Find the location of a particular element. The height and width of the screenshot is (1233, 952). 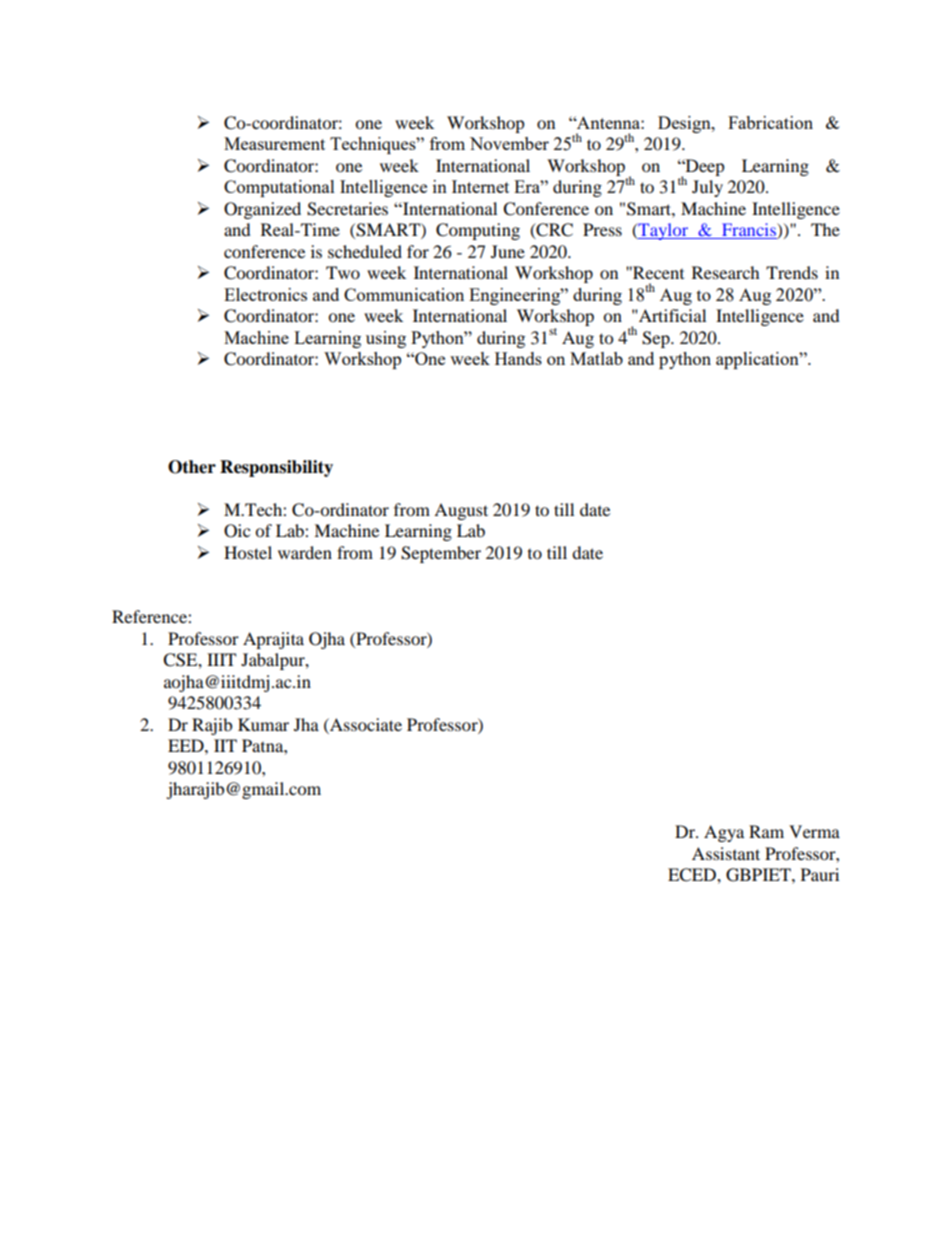

November is located at coordinates (509, 143).
